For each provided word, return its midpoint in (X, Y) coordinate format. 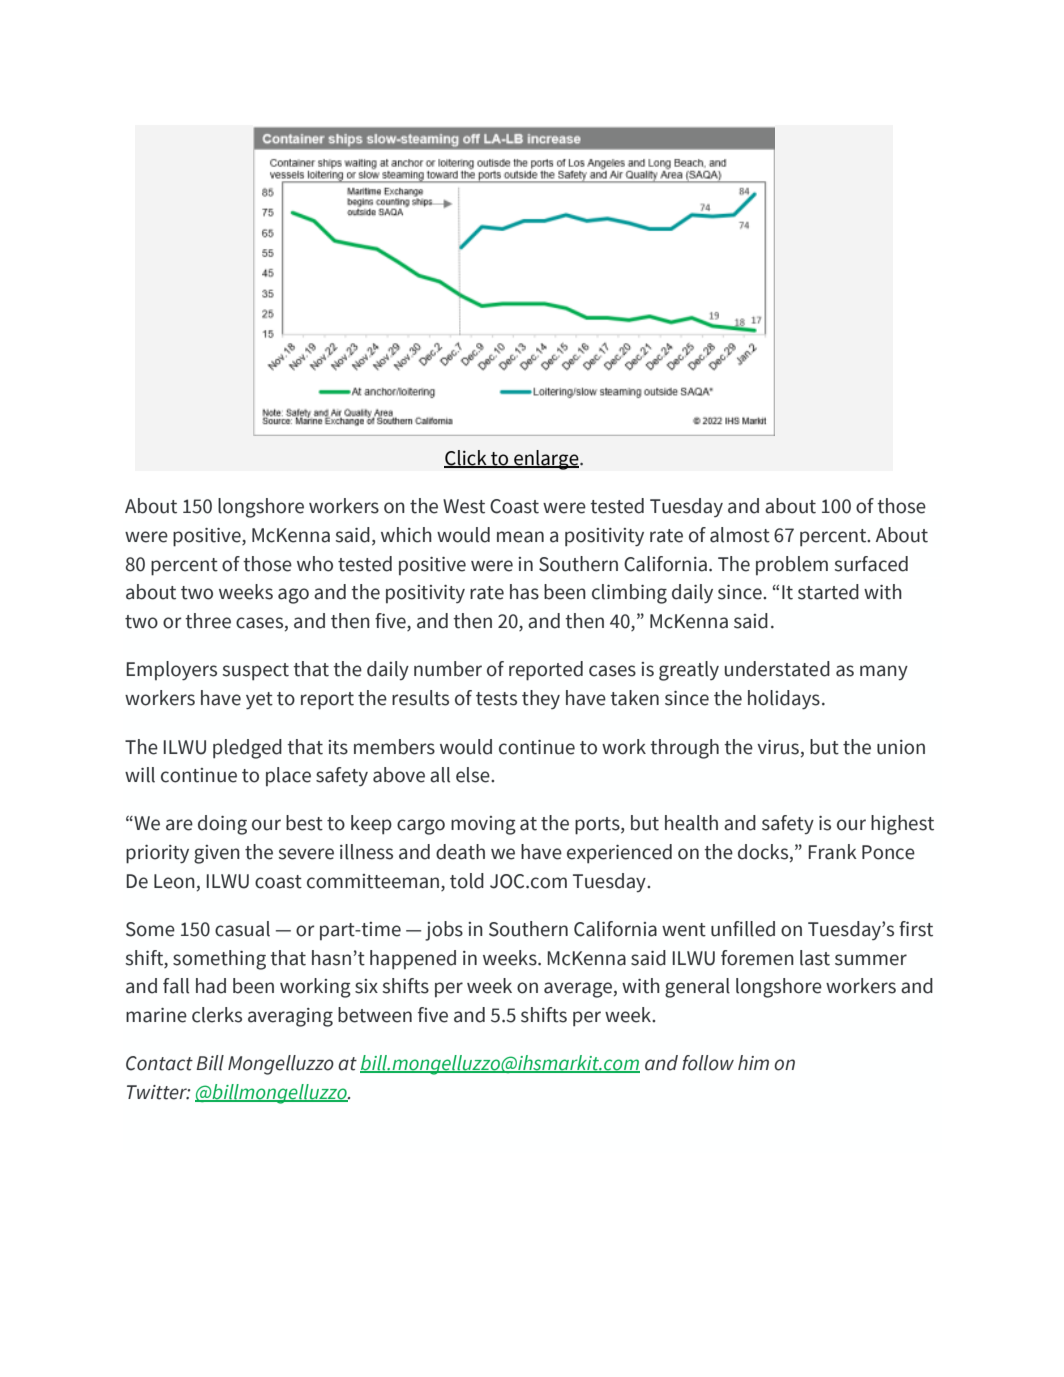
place (288, 776)
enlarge (546, 460)
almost (740, 535)
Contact (159, 1063)
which (406, 535)
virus (779, 747)
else (474, 775)
